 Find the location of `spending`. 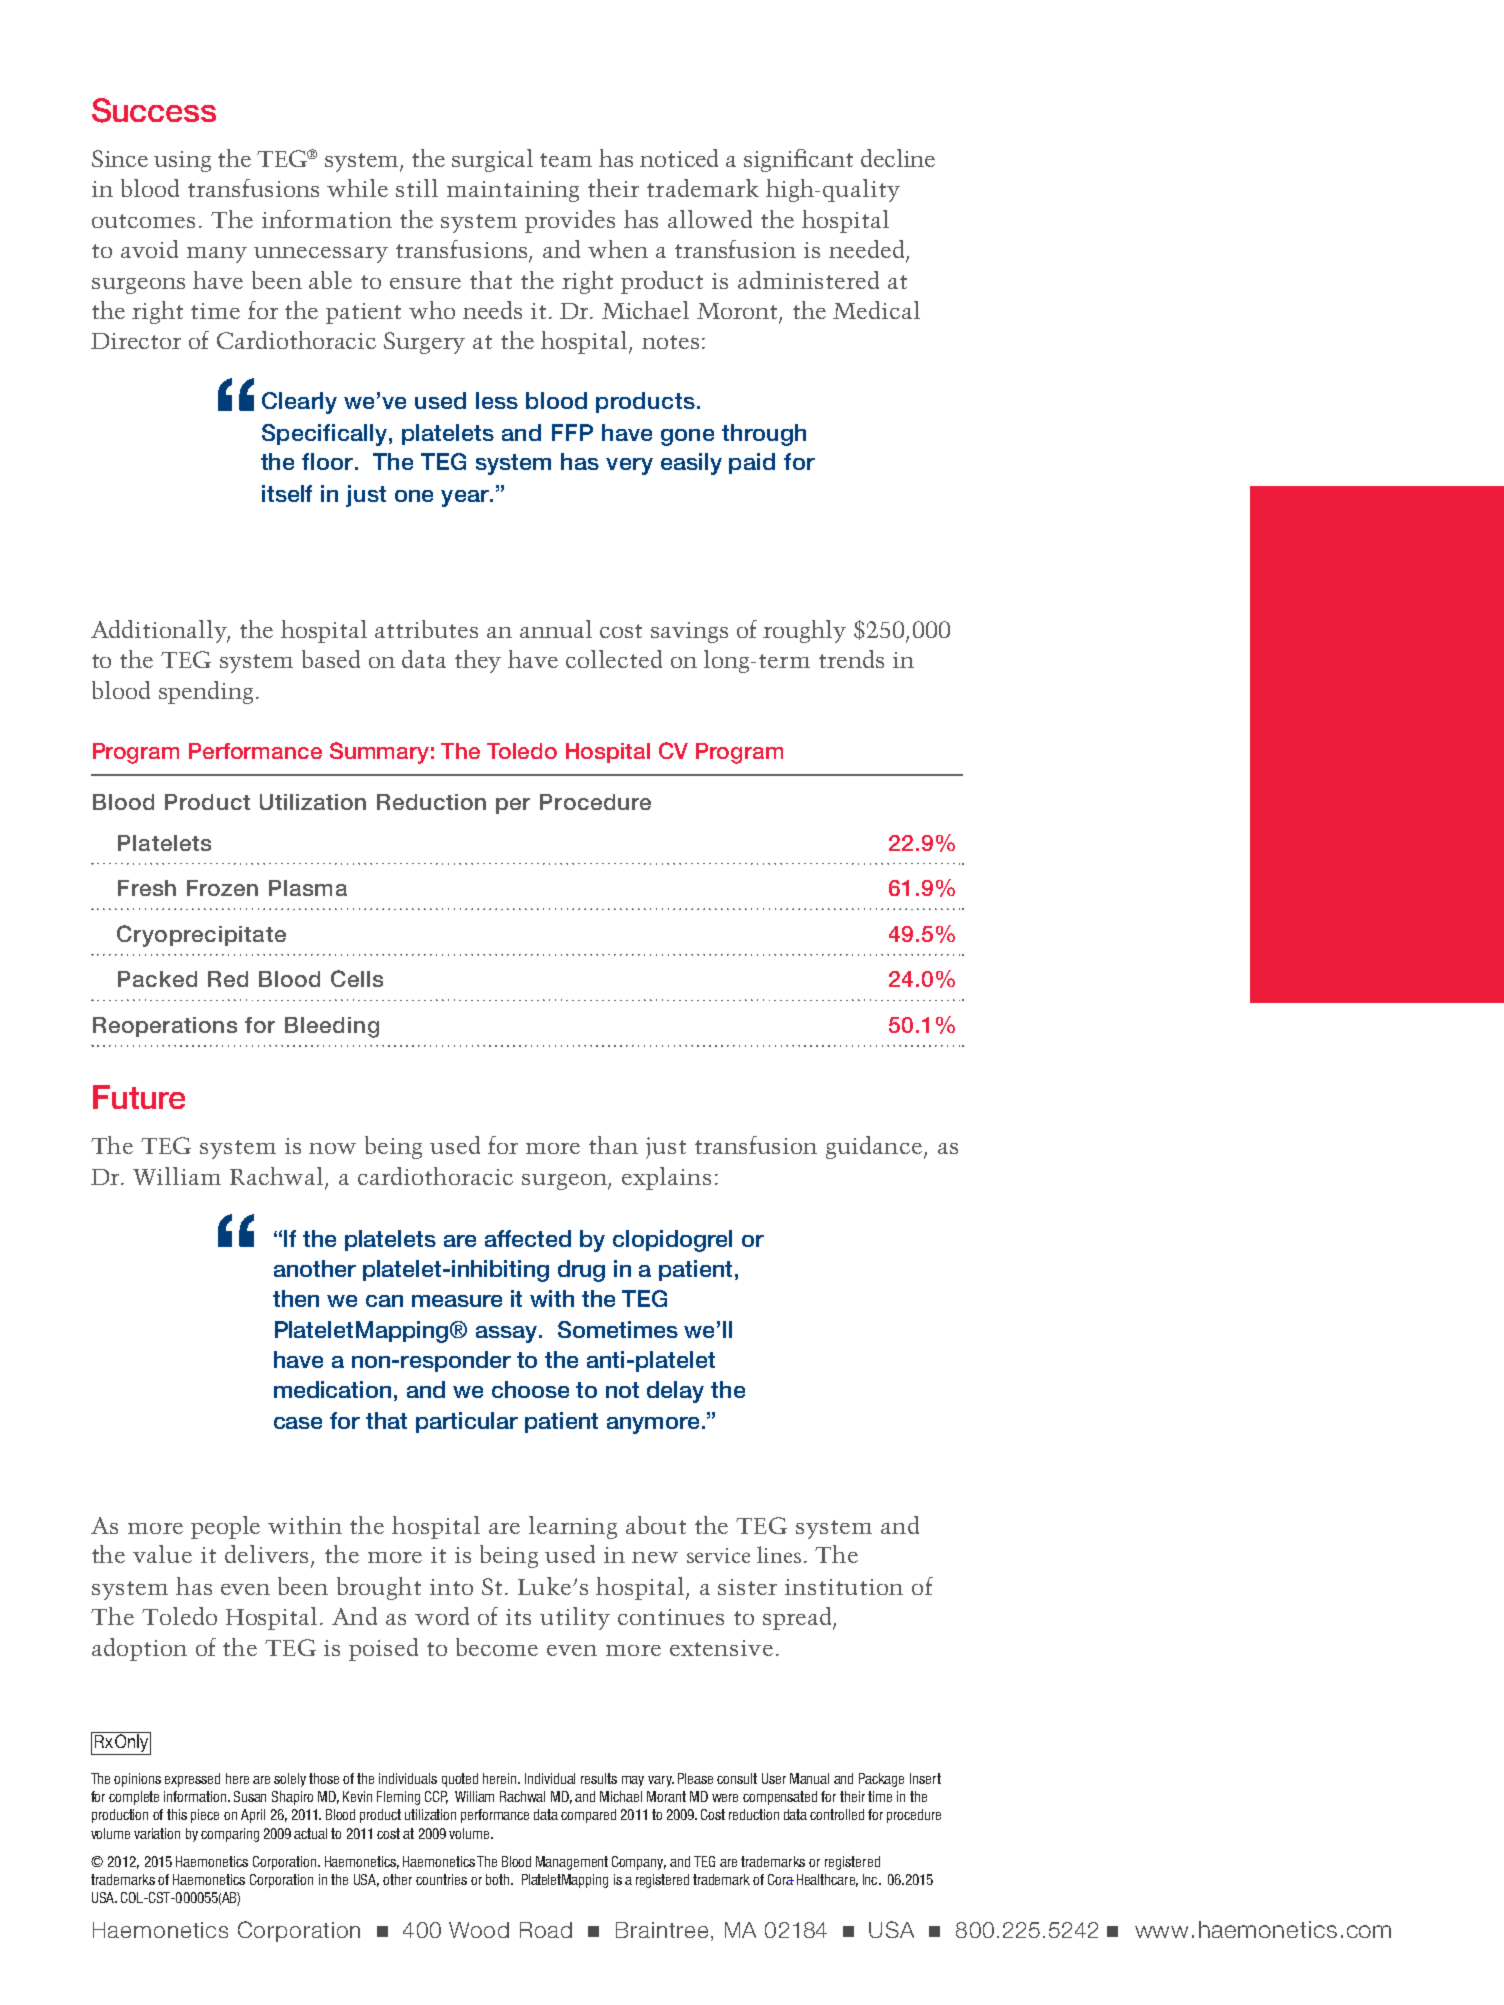

spending is located at coordinates (208, 692).
